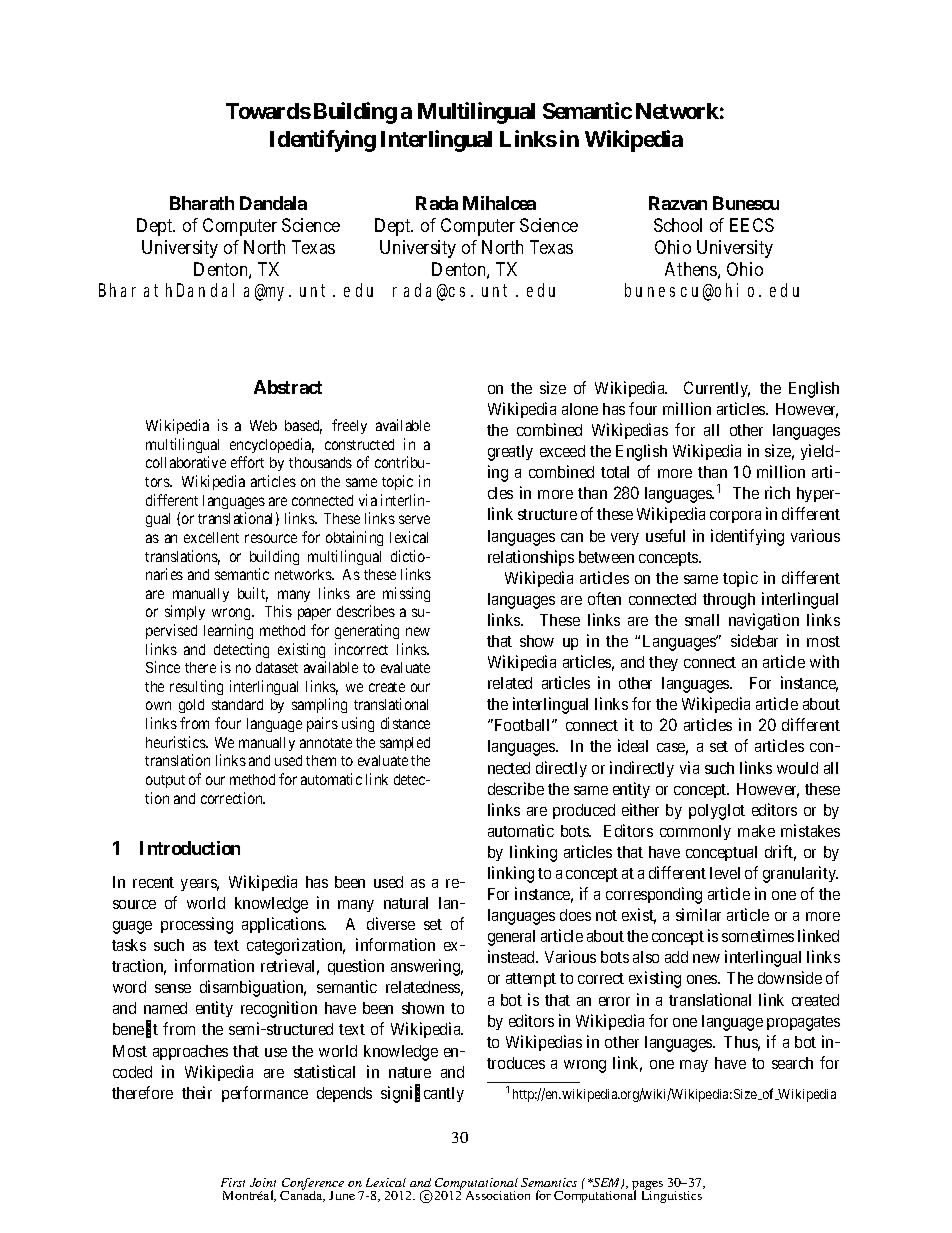 The image size is (952, 1233). What do you see at coordinates (511, 938) in the screenshot?
I see `general` at bounding box center [511, 938].
